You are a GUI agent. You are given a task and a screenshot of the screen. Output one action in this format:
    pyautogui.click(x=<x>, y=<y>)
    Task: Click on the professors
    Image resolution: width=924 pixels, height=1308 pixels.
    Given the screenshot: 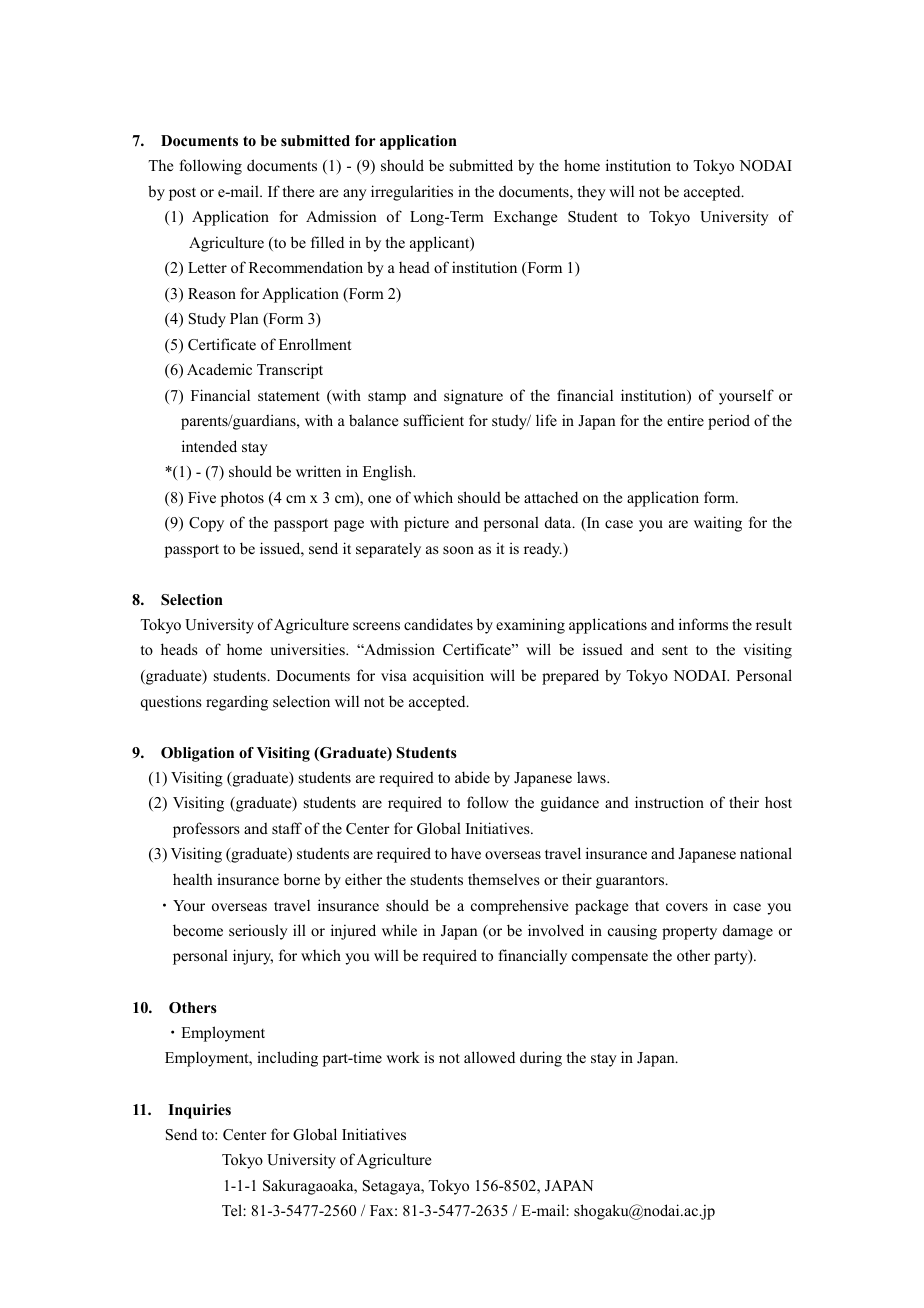 What is the action you would take?
    pyautogui.click(x=206, y=830)
